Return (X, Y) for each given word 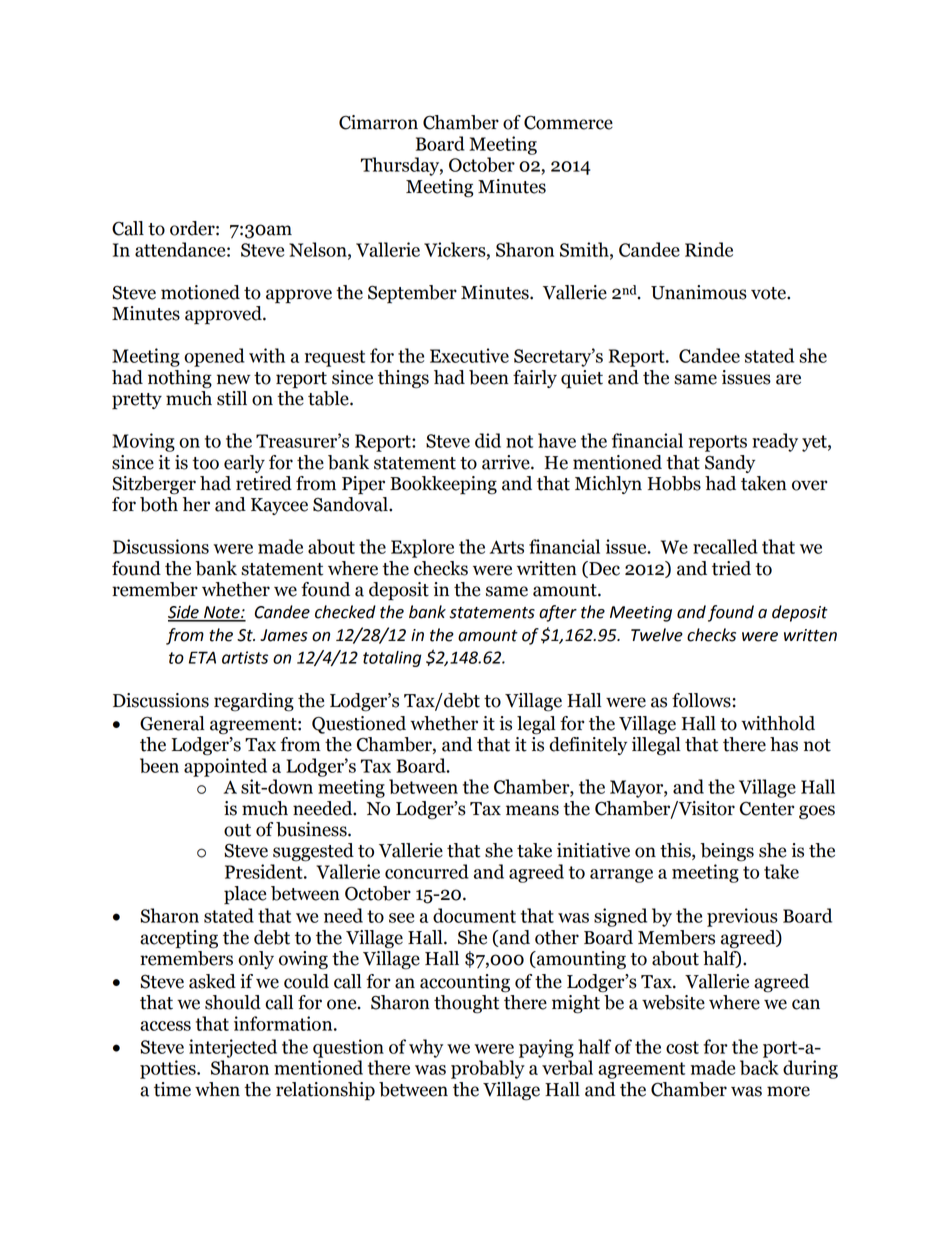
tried (731, 568)
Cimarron (378, 122)
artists (245, 657)
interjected (233, 1048)
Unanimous (699, 292)
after (558, 613)
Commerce (568, 122)
